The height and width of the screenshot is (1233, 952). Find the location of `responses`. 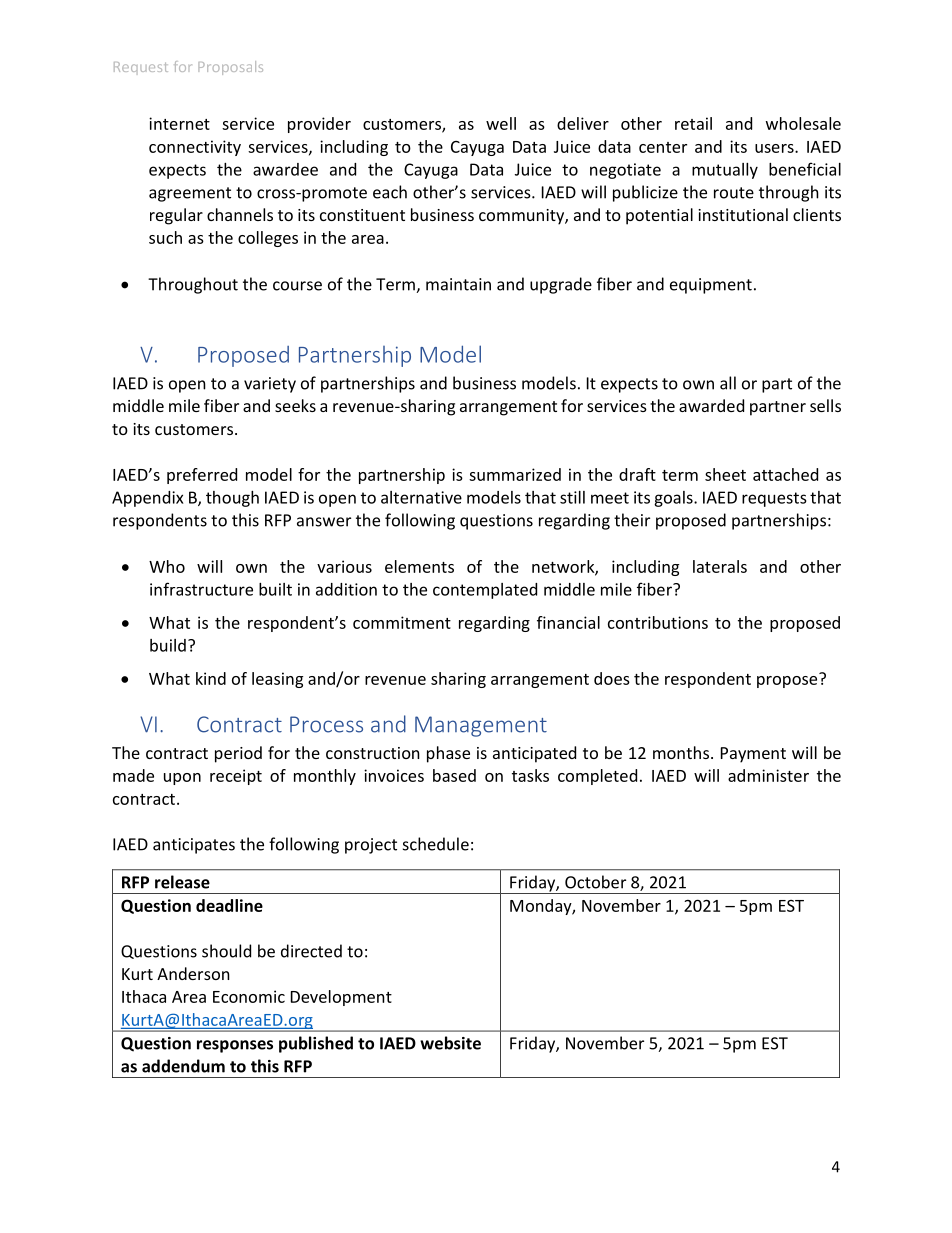

responses is located at coordinates (235, 1046).
